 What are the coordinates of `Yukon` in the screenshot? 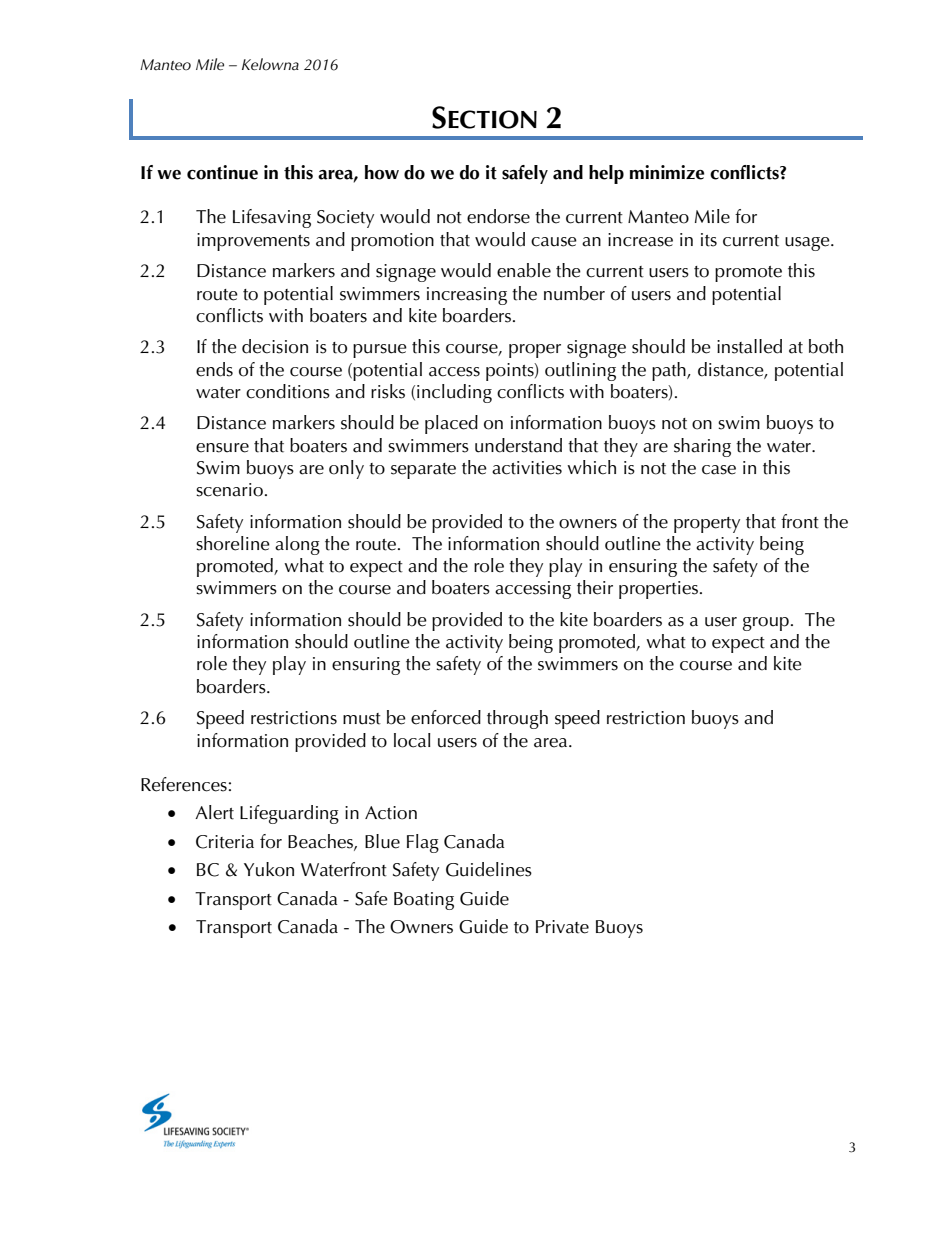 It's located at (269, 869).
